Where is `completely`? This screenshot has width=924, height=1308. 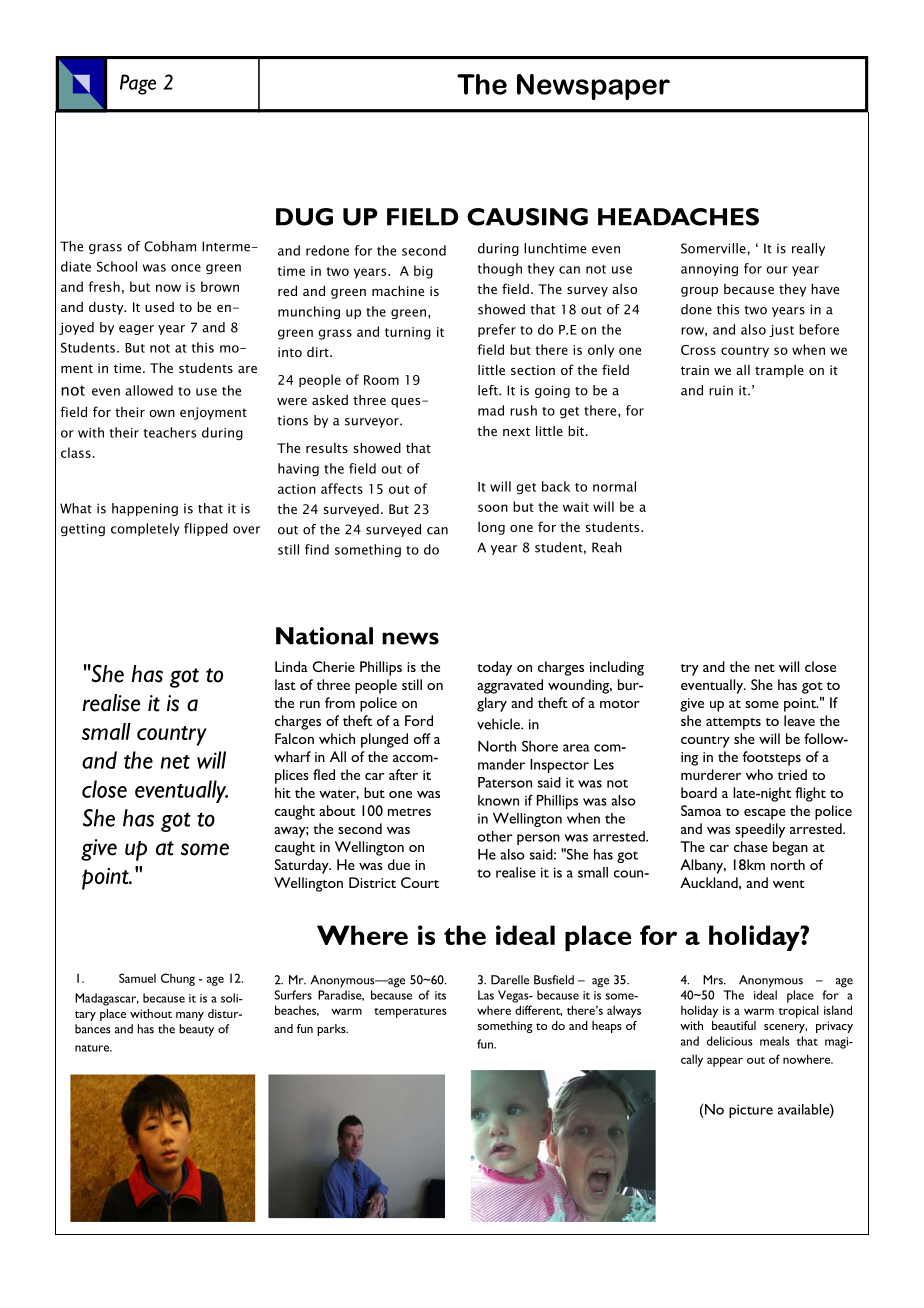
completely is located at coordinates (145, 529).
